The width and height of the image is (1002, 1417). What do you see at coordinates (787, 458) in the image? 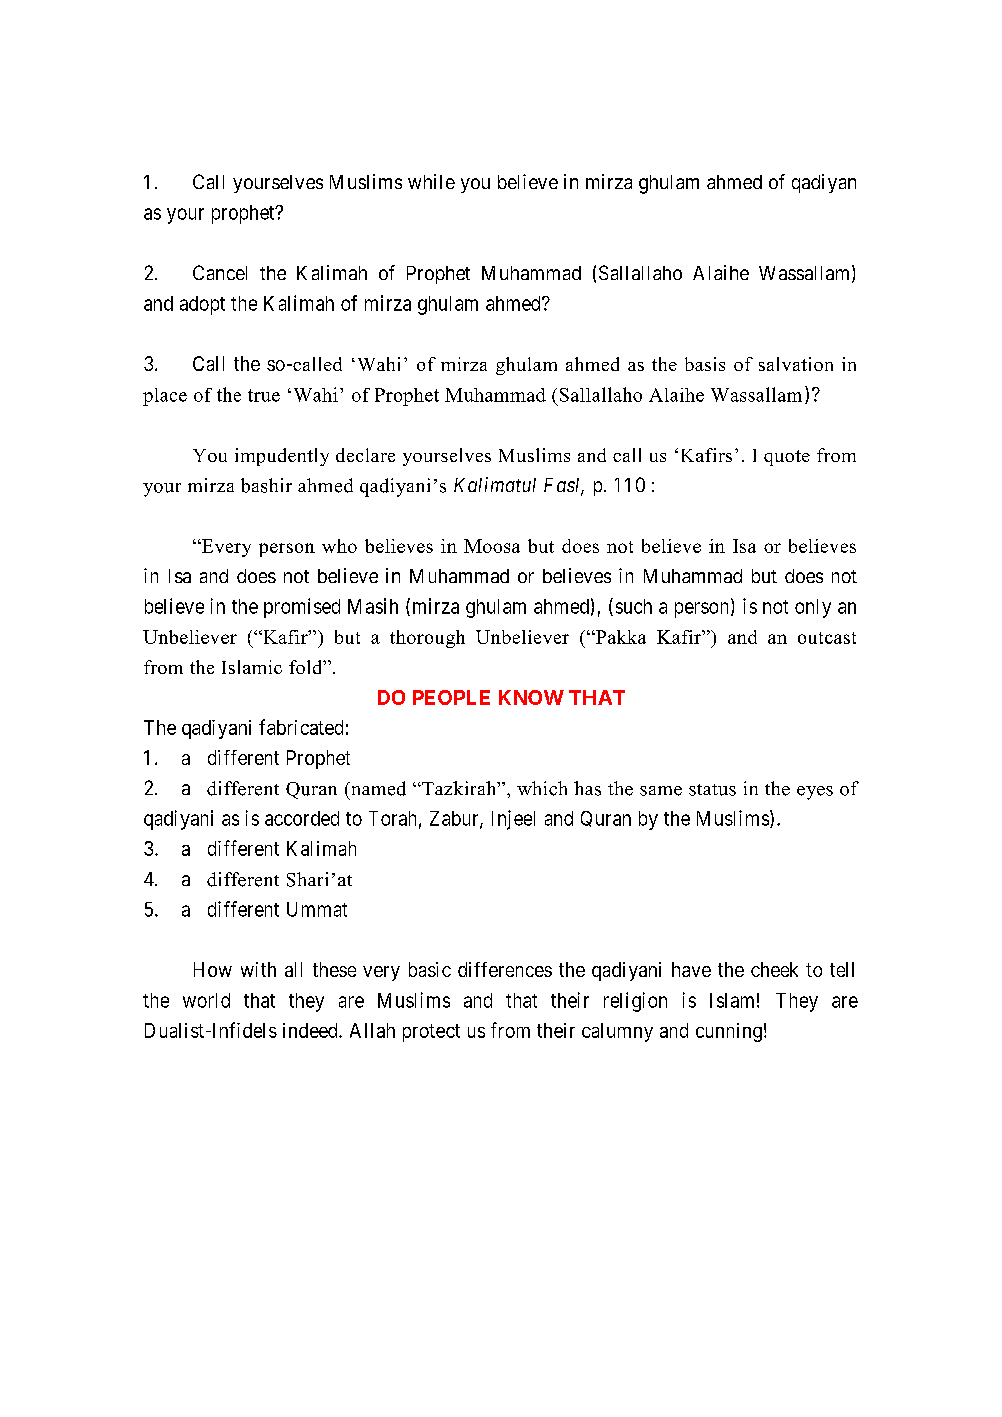
I see `quote` at bounding box center [787, 458].
